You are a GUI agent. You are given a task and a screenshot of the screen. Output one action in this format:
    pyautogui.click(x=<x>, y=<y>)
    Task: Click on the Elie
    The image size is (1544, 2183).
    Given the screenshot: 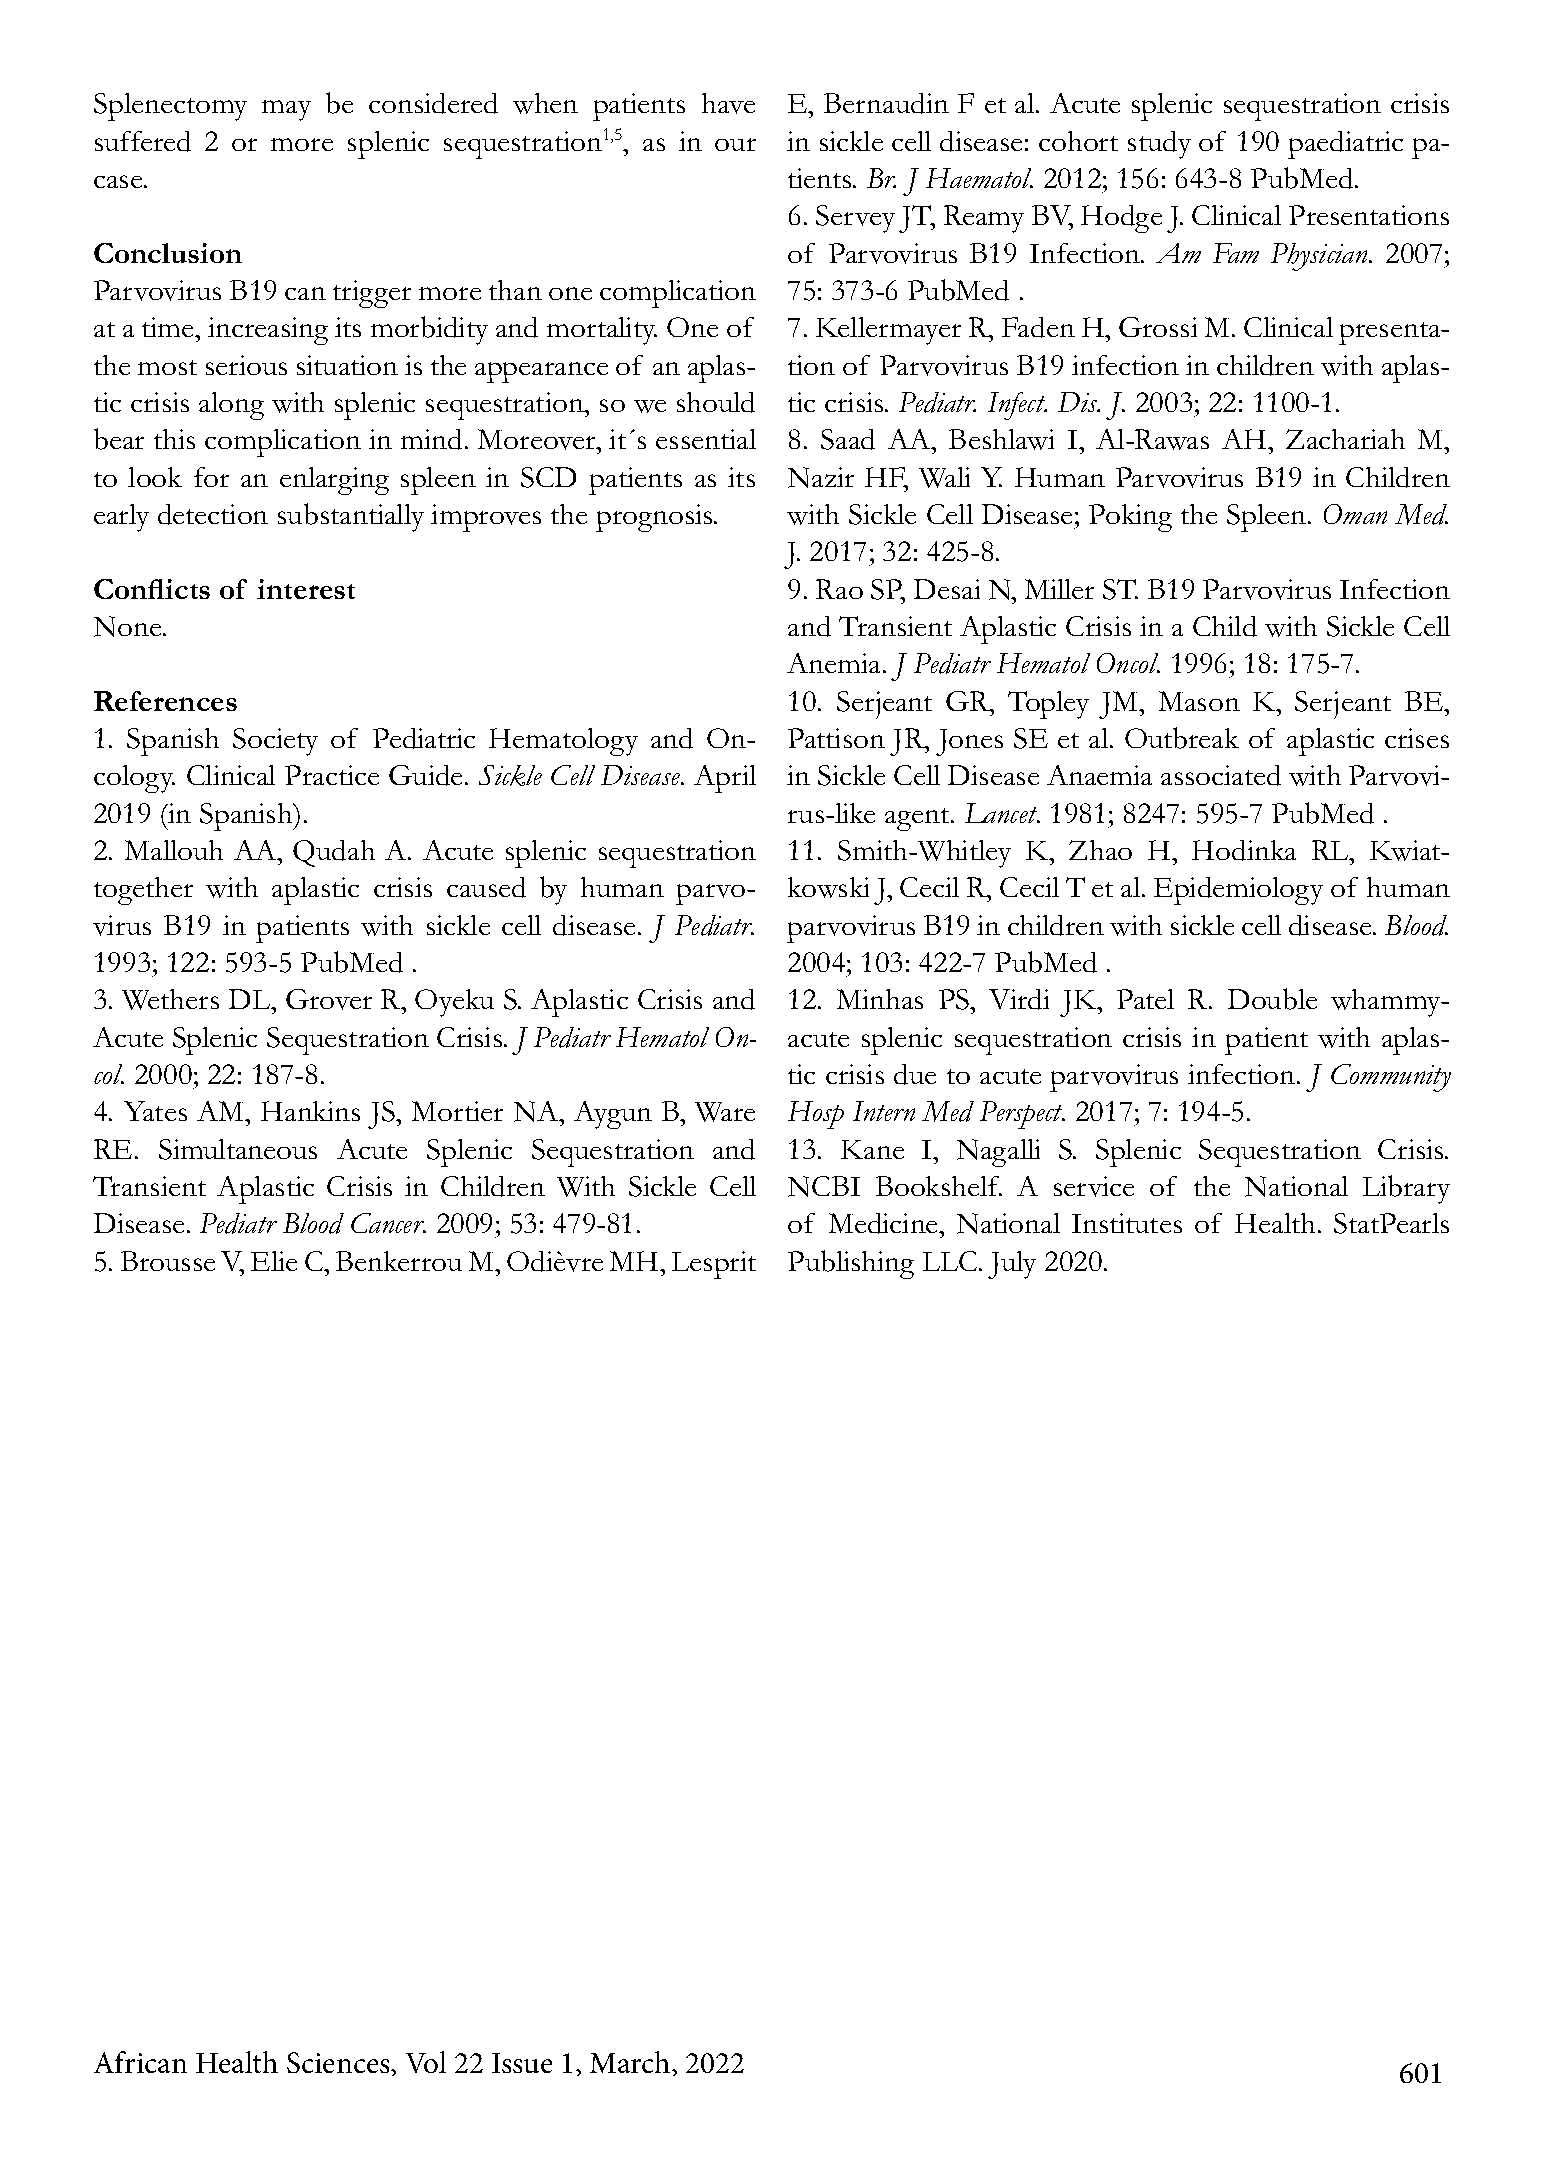 What is the action you would take?
    pyautogui.click(x=274, y=1261)
